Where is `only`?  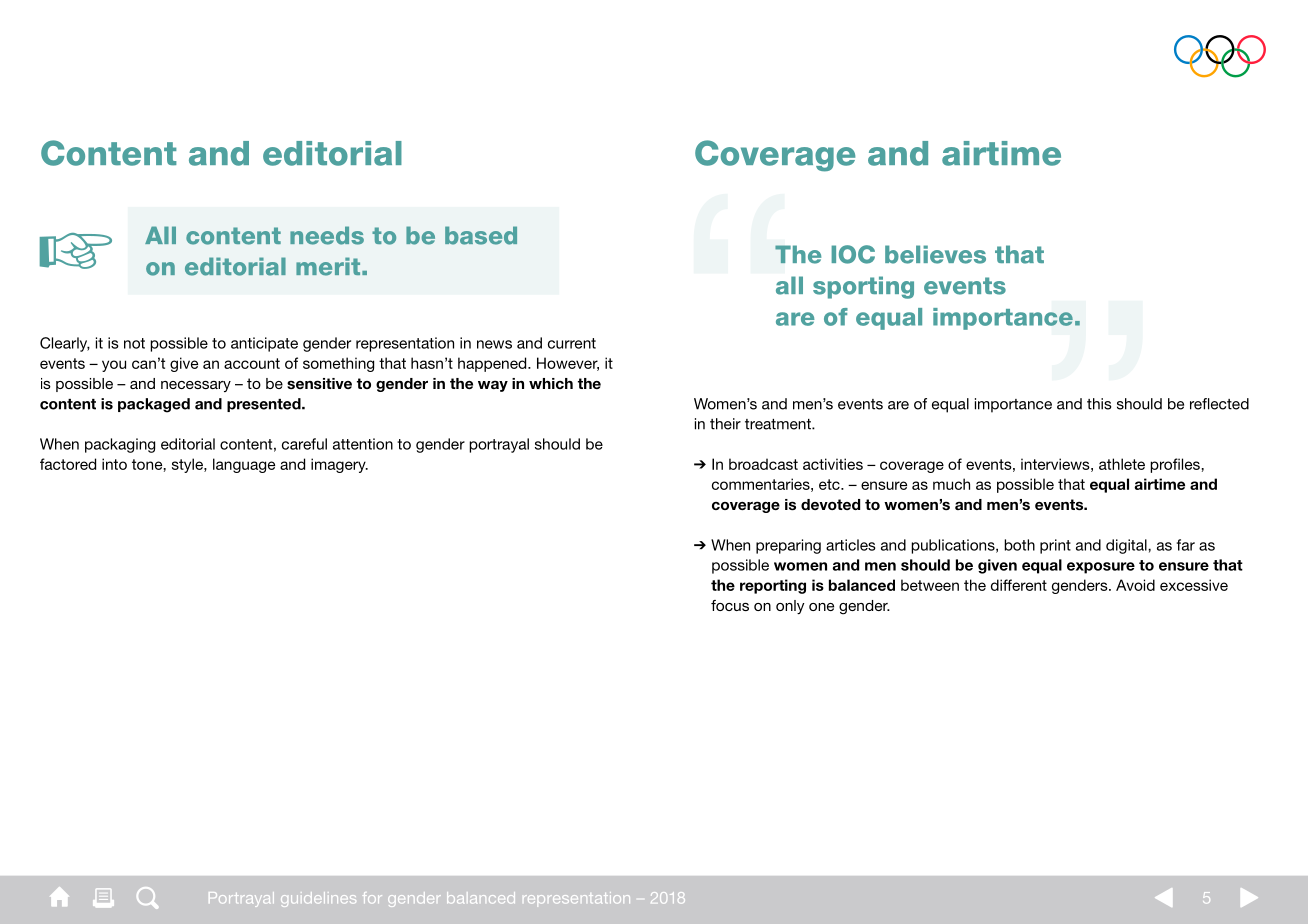
only is located at coordinates (790, 607).
